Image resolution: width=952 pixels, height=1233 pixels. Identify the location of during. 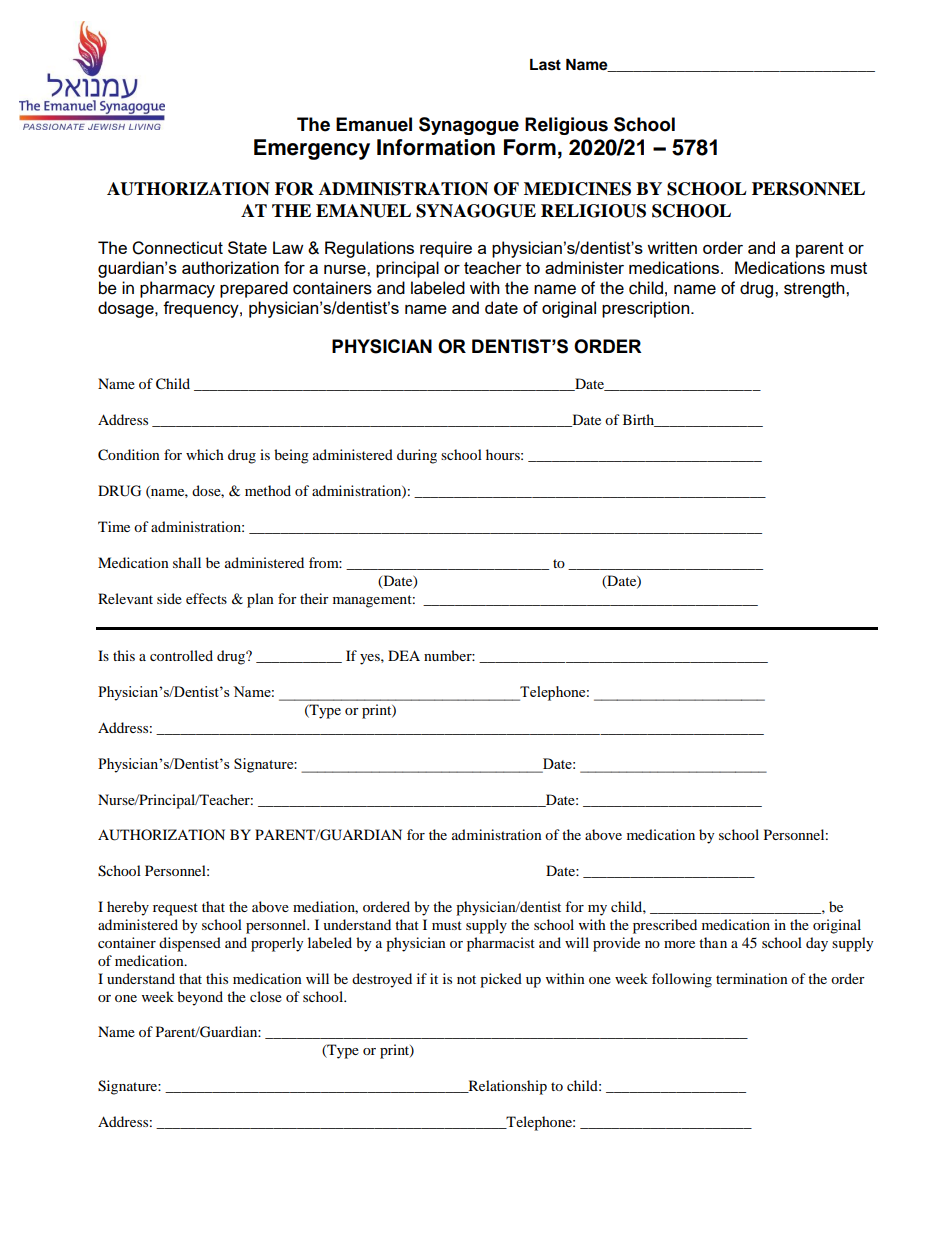
(417, 456).
